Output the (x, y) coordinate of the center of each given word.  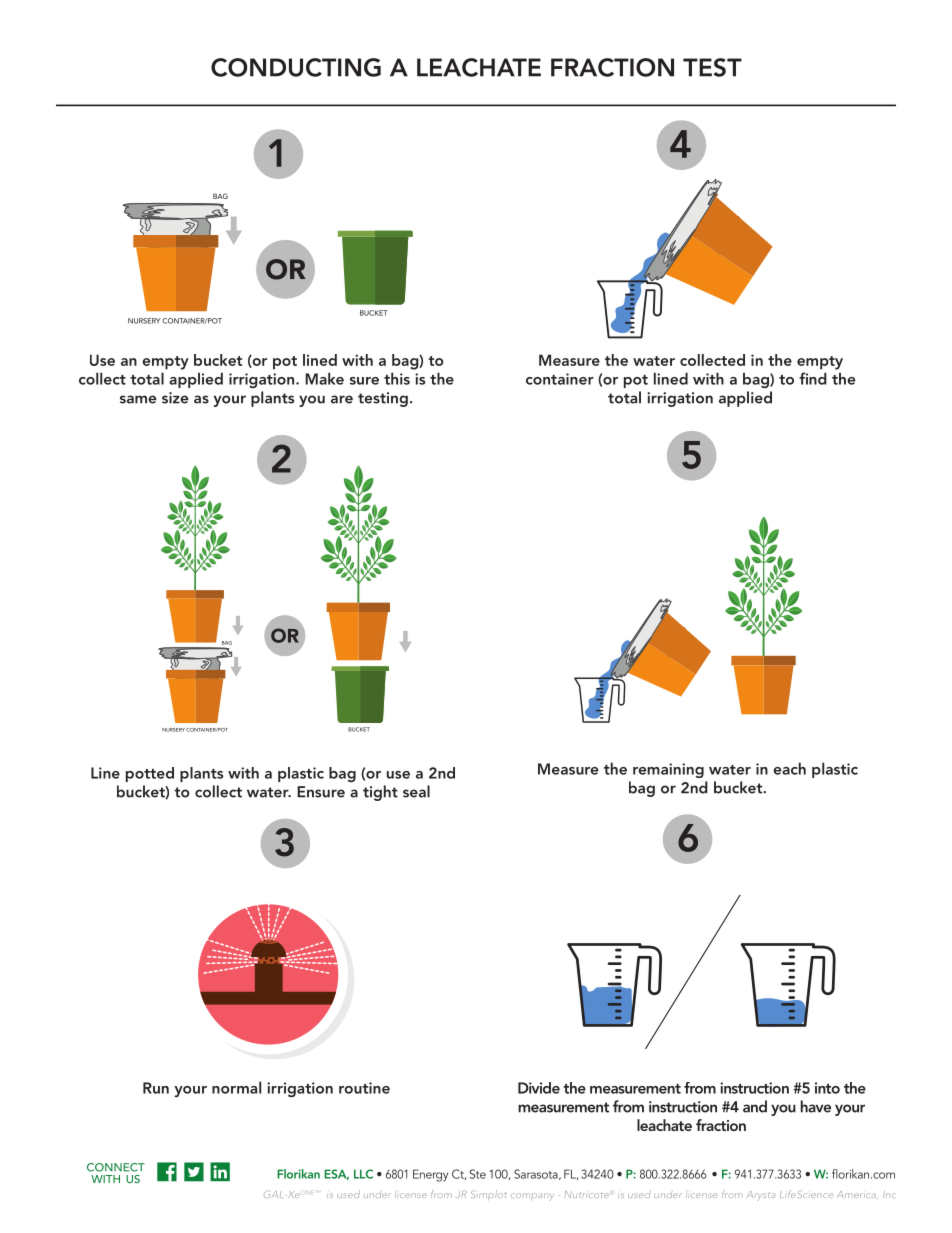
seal (416, 791)
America (857, 1195)
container (560, 379)
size (175, 398)
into (827, 1088)
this (397, 378)
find (813, 378)
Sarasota (537, 1174)
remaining (668, 770)
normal (236, 1087)
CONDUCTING (296, 67)
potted (150, 774)
